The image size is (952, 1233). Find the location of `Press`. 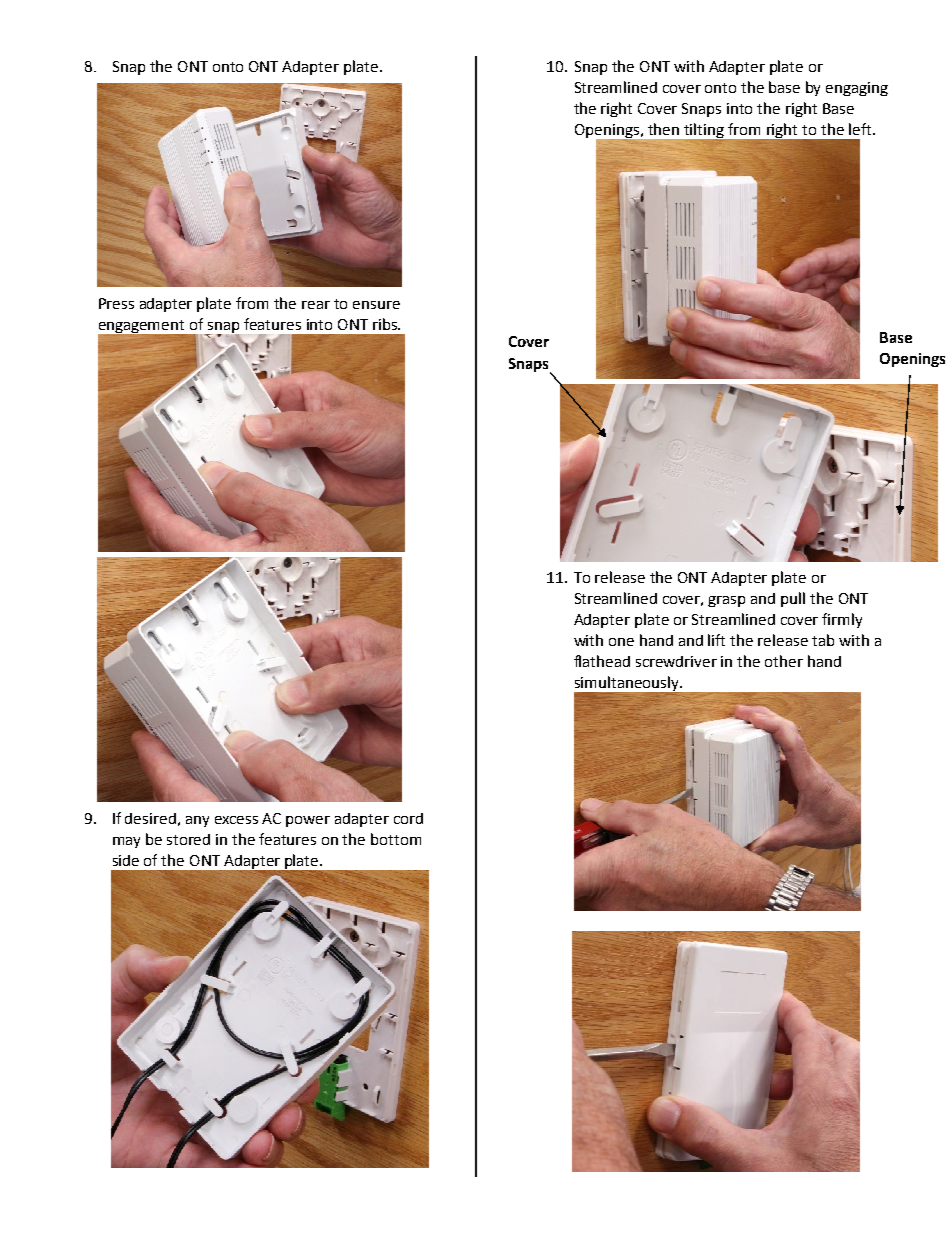

Press is located at coordinates (116, 303).
